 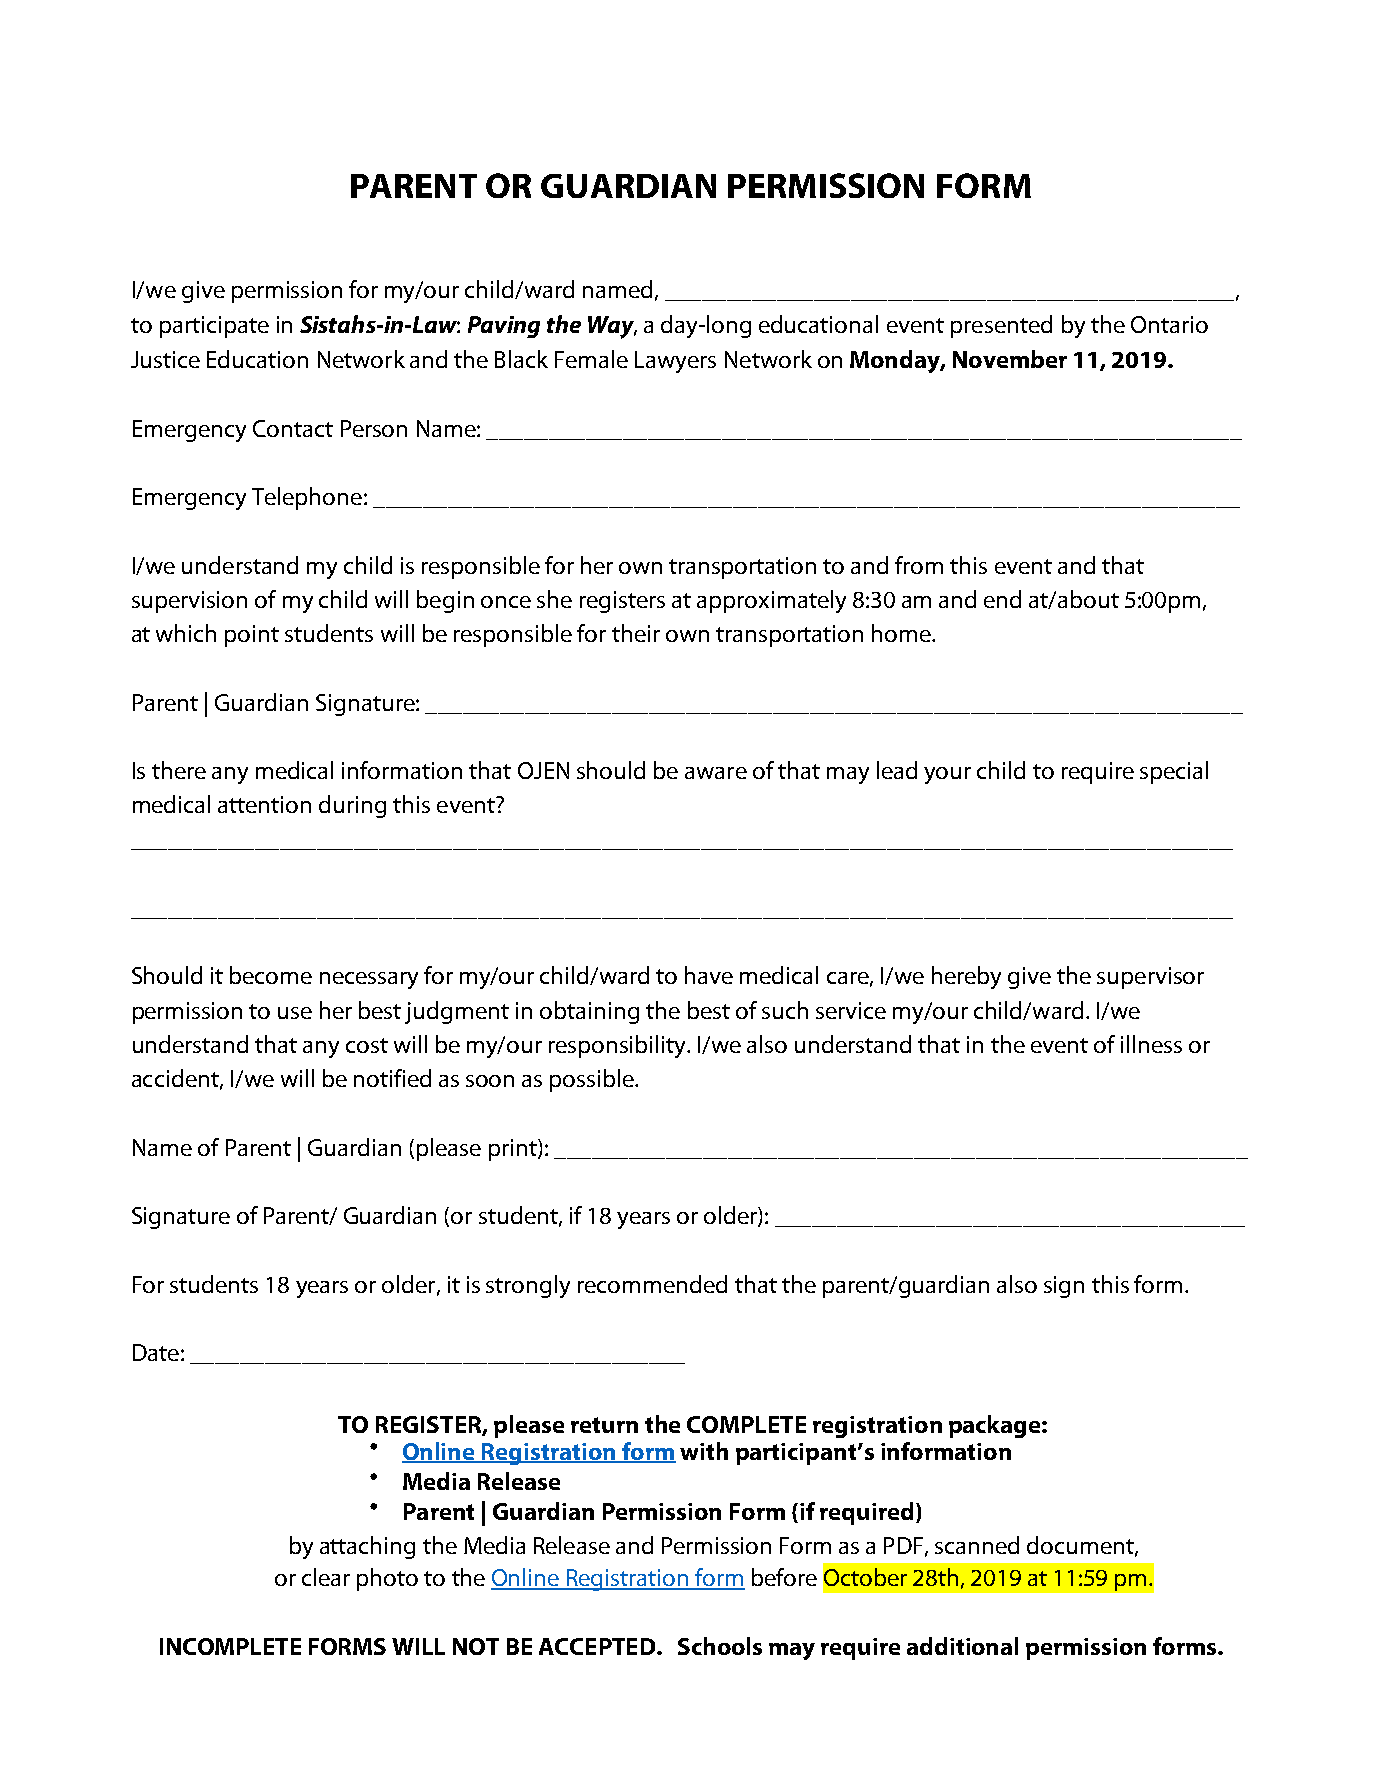 I want to click on aware, so click(x=716, y=773).
